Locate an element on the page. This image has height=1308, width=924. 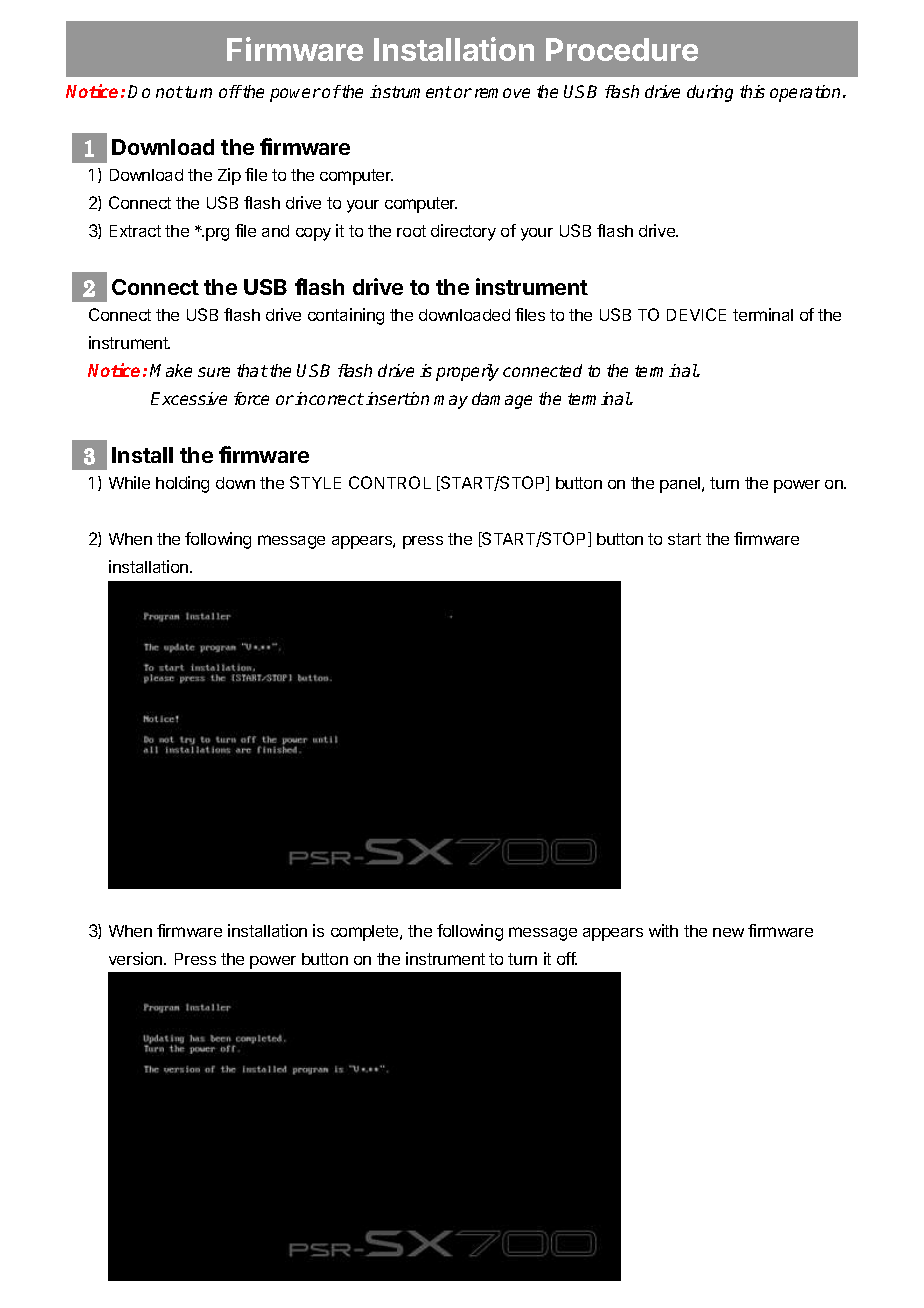
CONTROL is located at coordinates (390, 482).
